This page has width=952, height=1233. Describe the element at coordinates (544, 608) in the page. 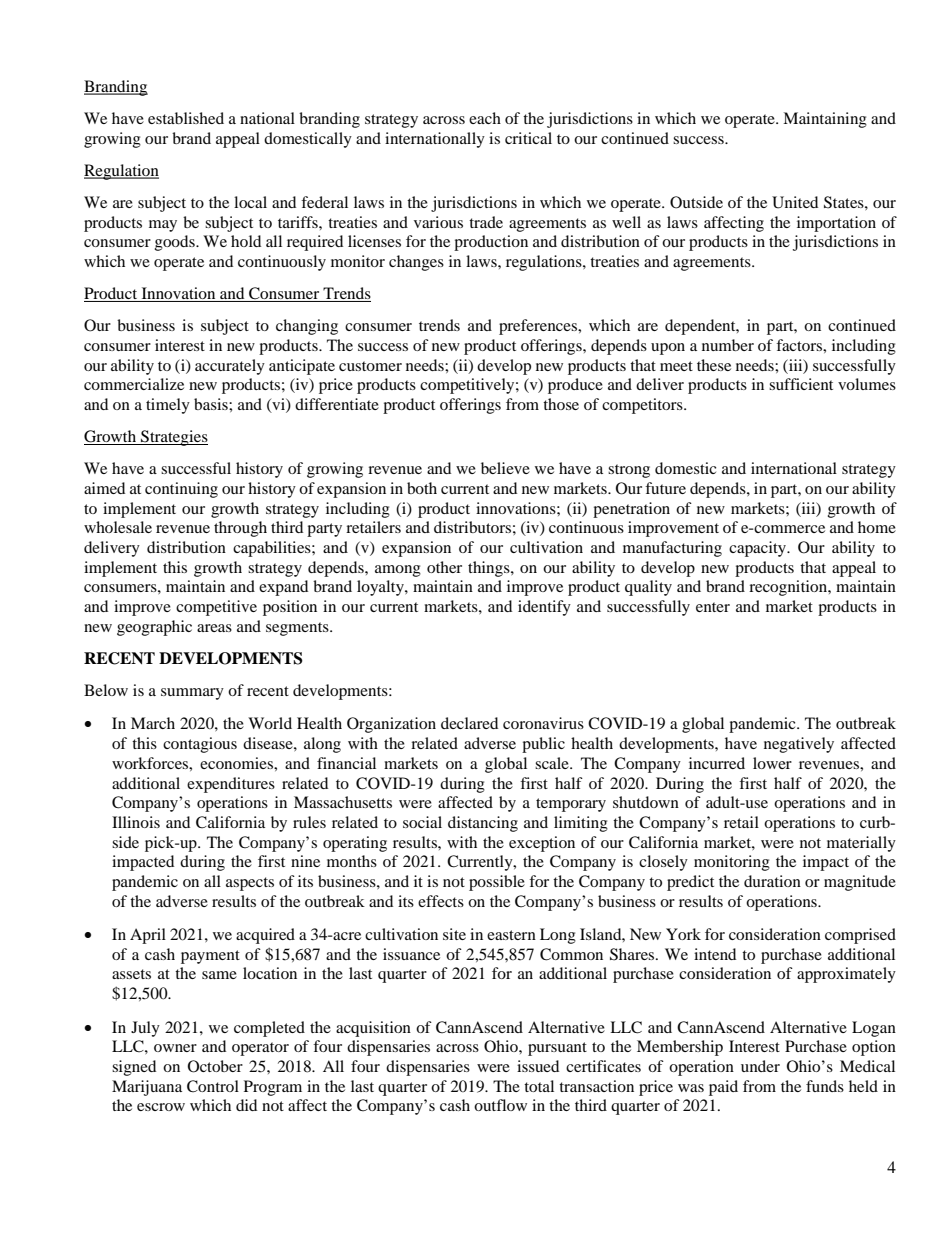

I see `identify` at that location.
